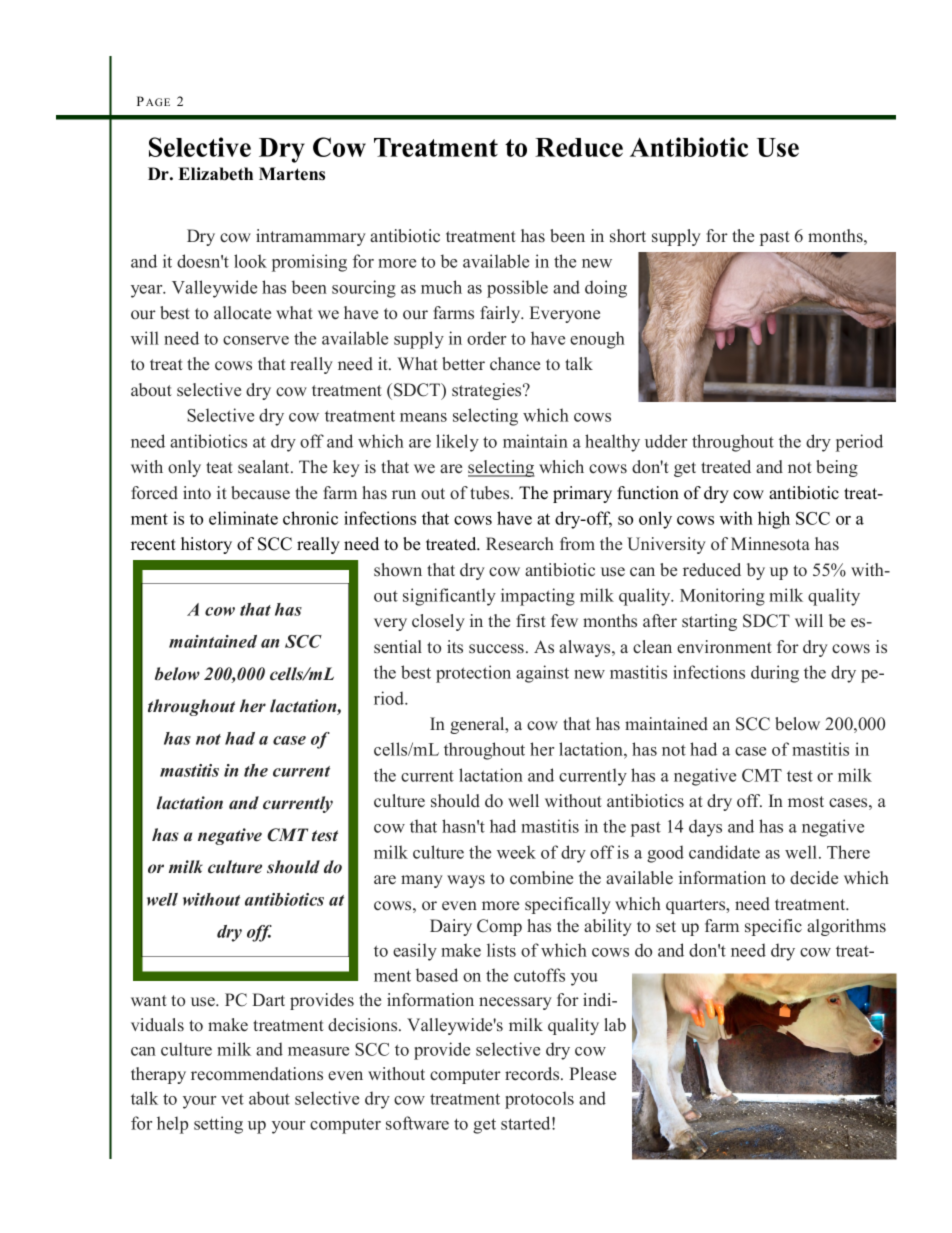 This screenshot has width=952, height=1233. I want to click on many, so click(422, 881).
